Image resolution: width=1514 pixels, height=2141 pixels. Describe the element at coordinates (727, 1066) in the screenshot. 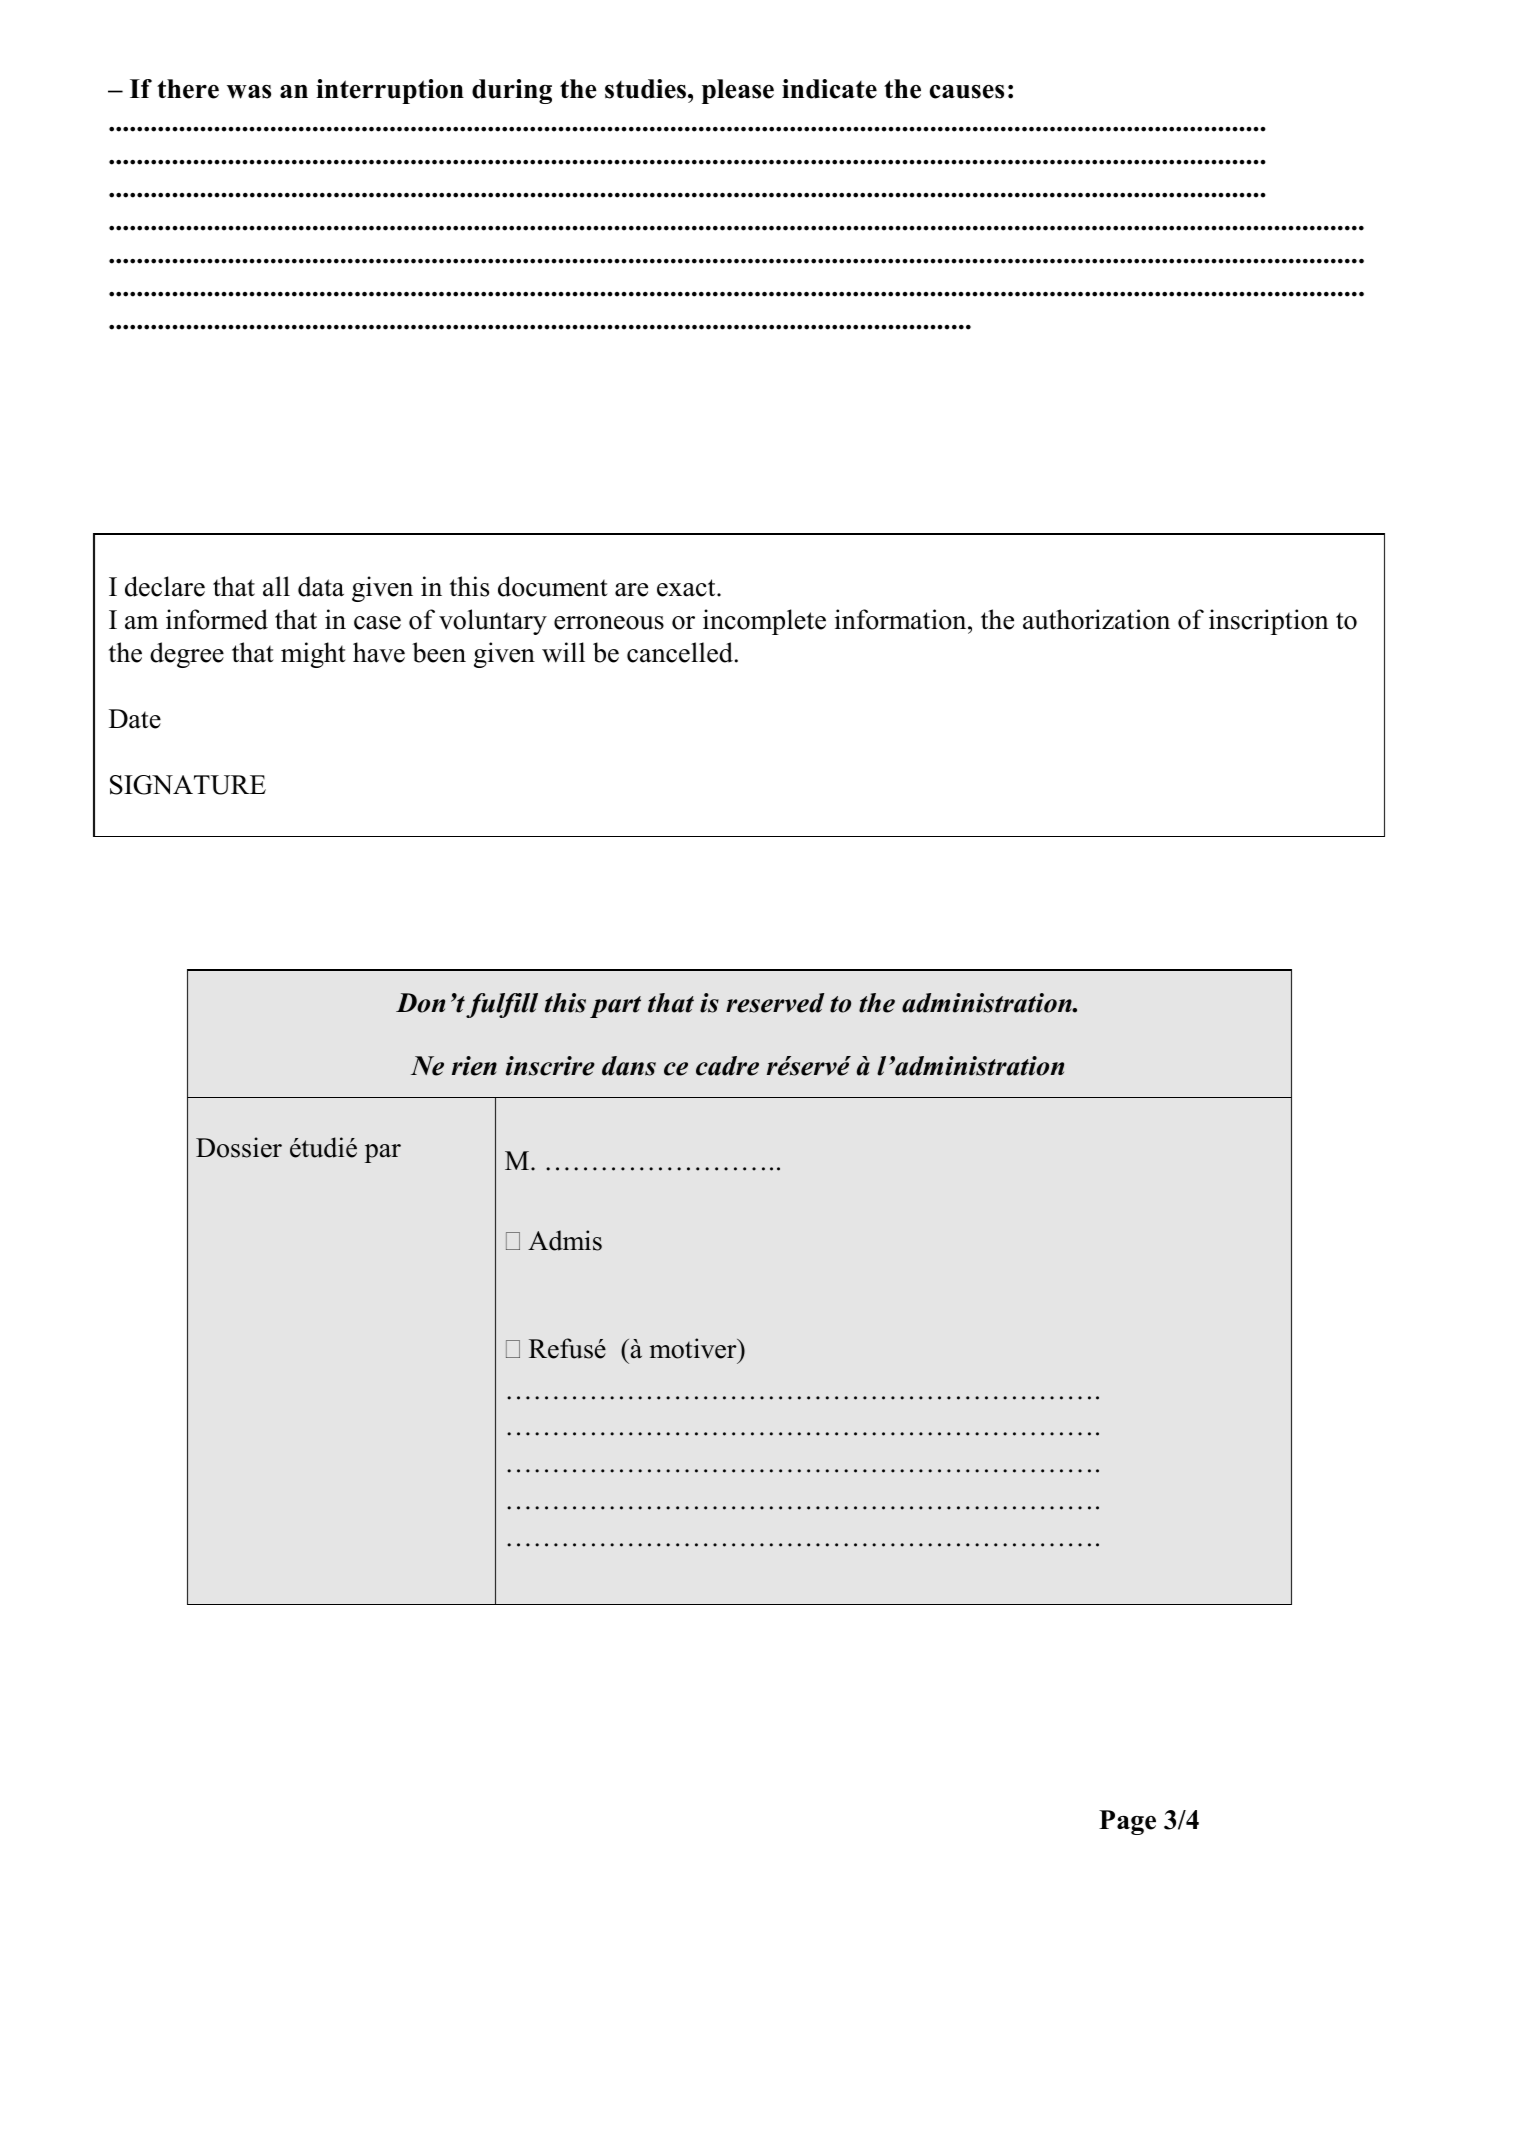

I see `cadre` at that location.
